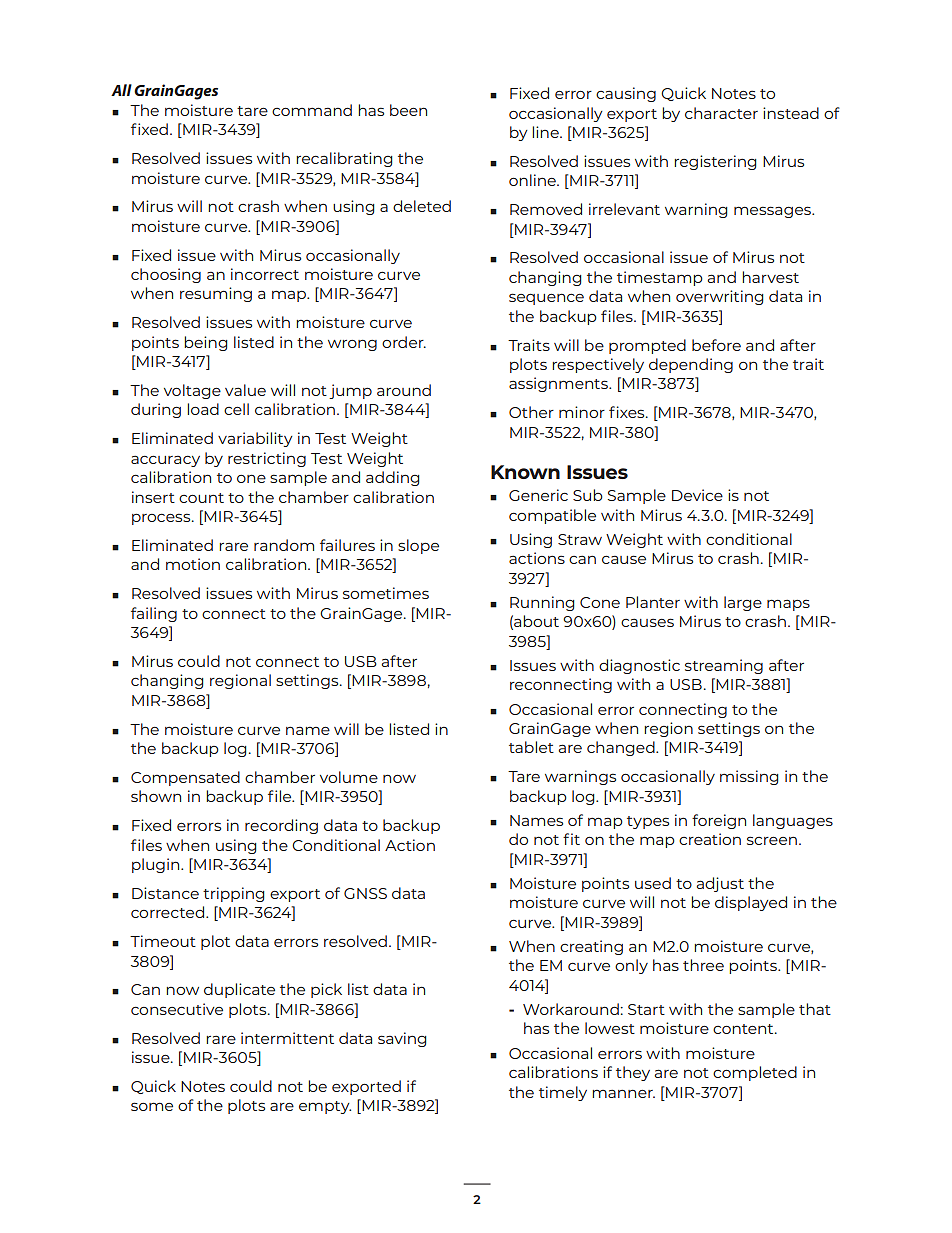 This page has height=1233, width=952. I want to click on large, so click(743, 603).
